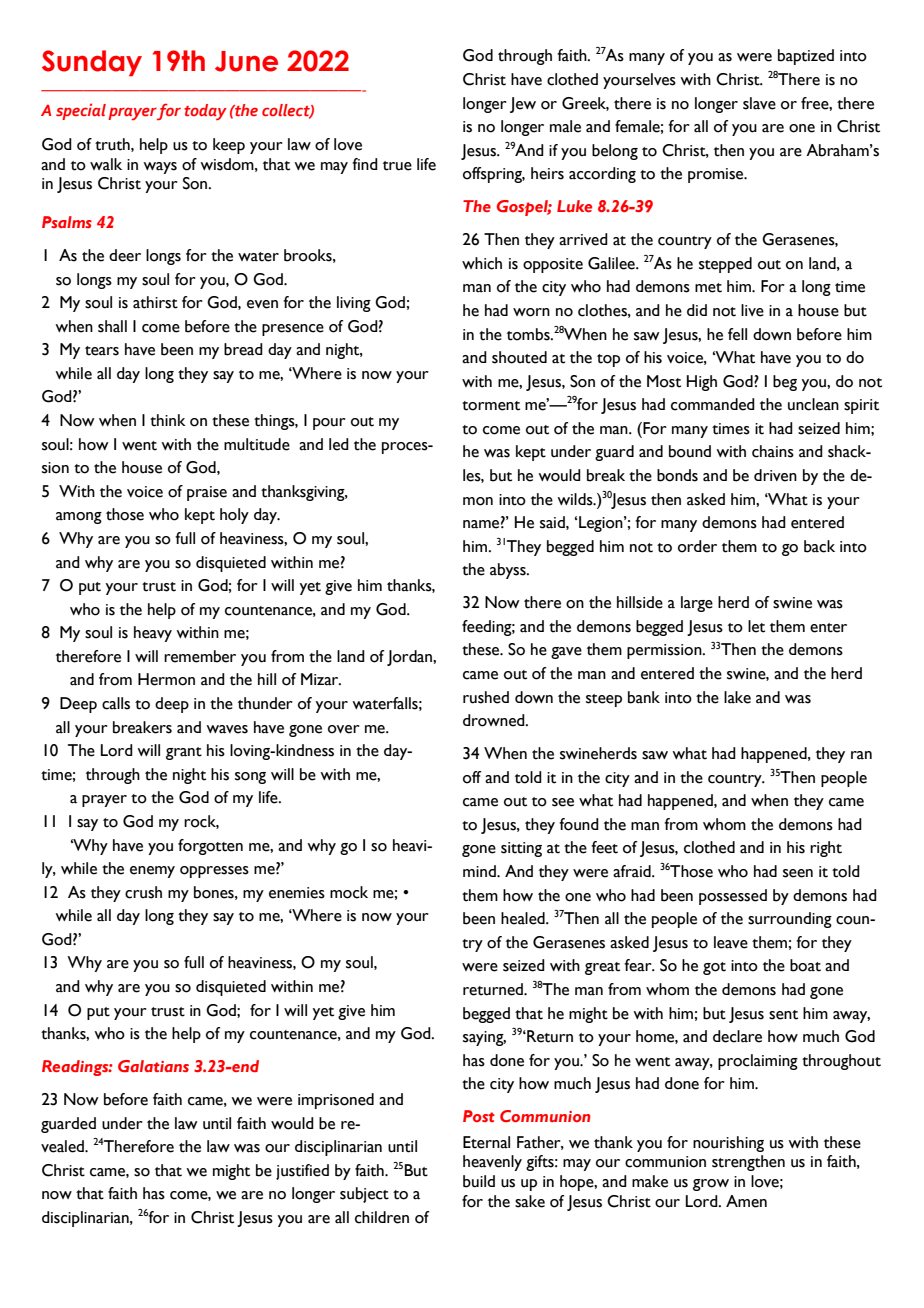 The width and height of the image is (924, 1308). Describe the element at coordinates (410, 658) in the image. I see `Jordan` at that location.
